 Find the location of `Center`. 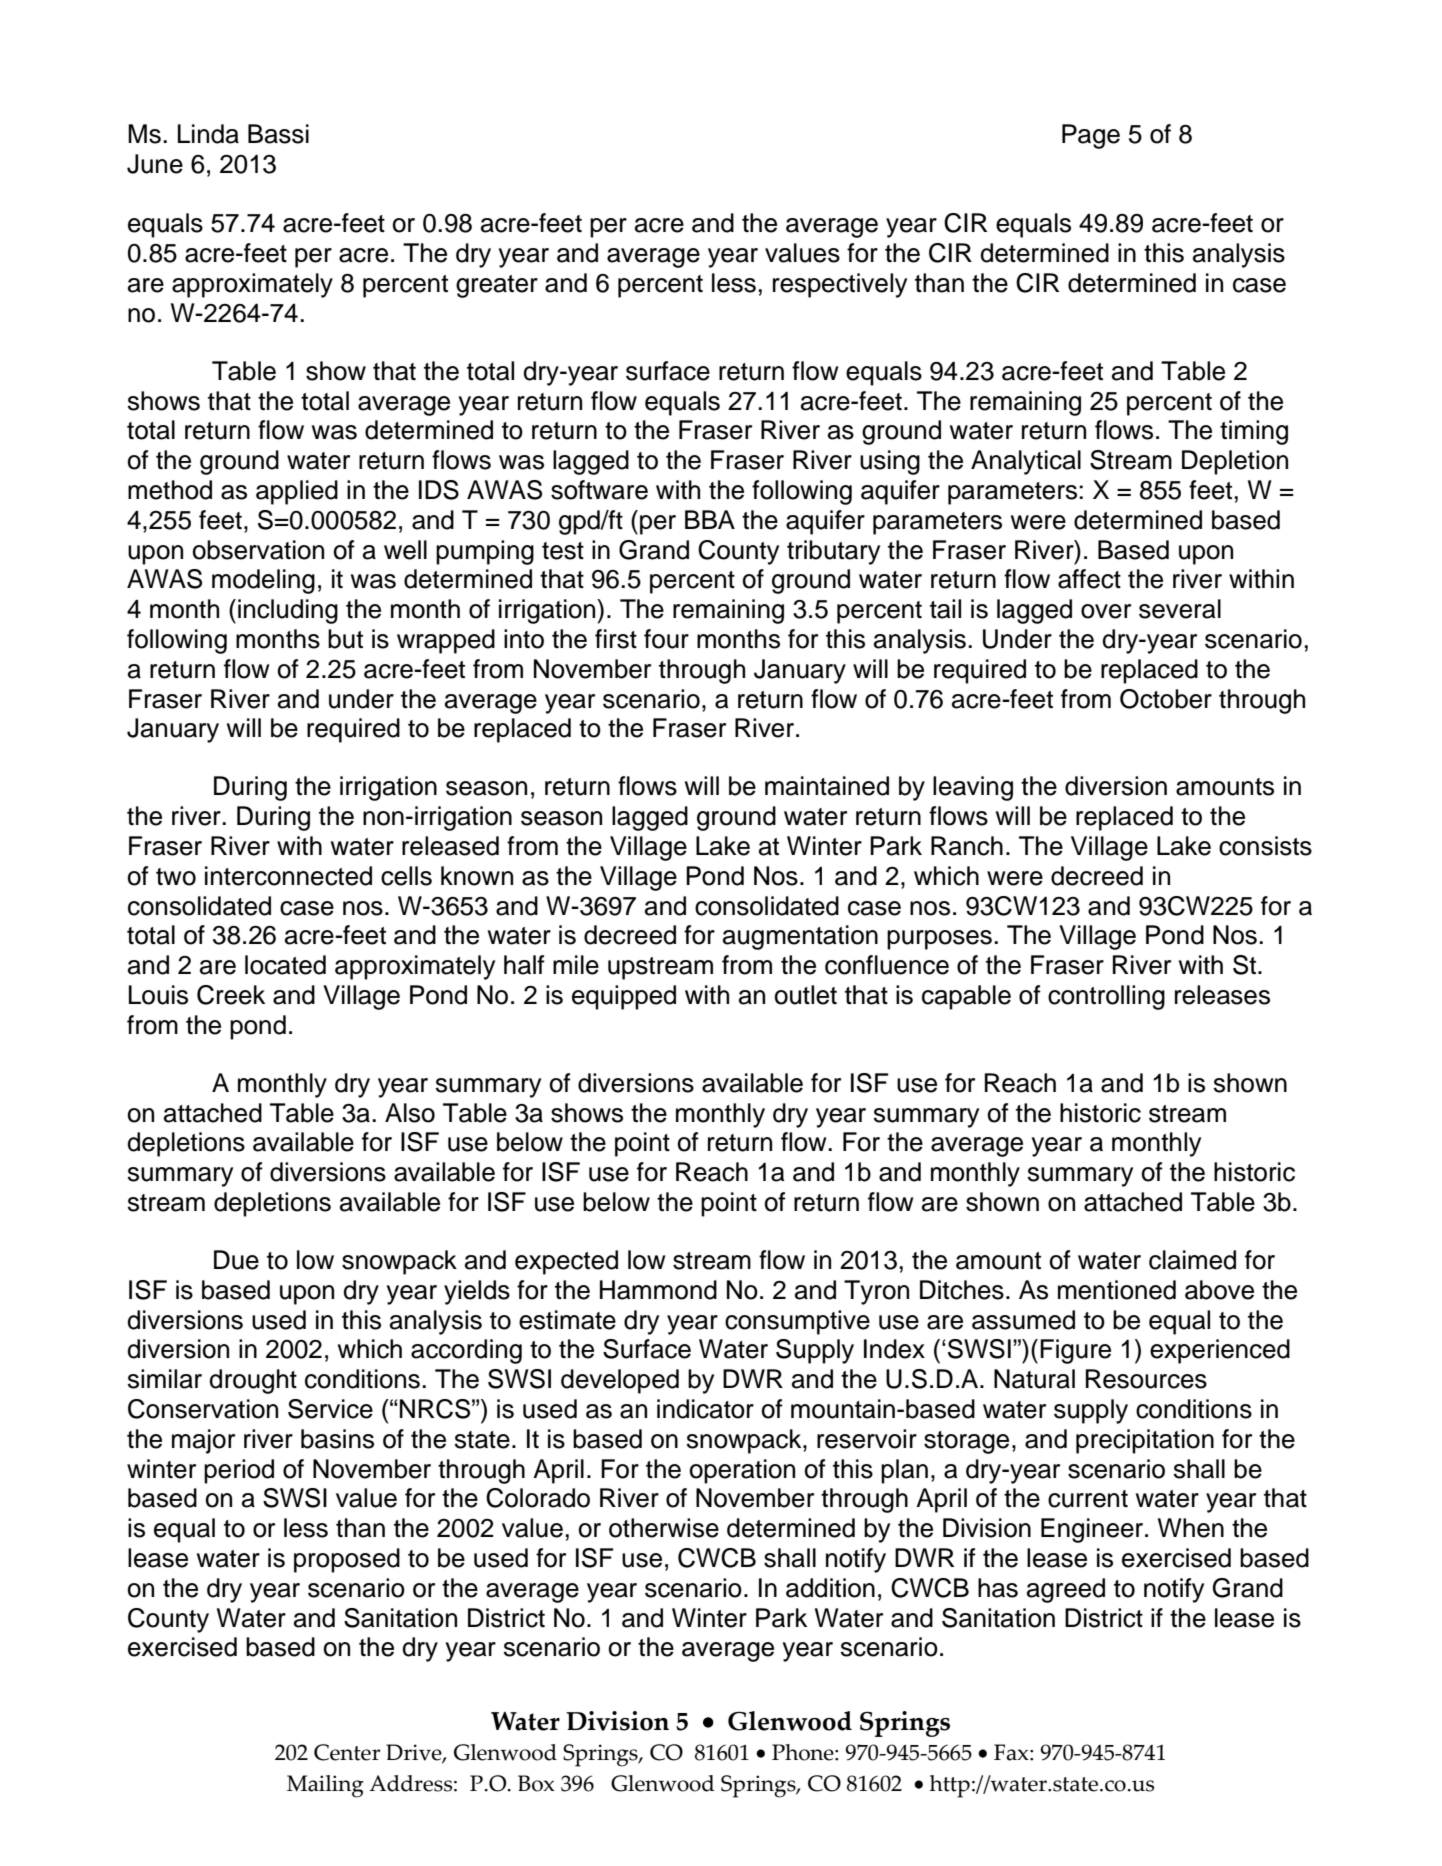

Center is located at coordinates (347, 1752).
